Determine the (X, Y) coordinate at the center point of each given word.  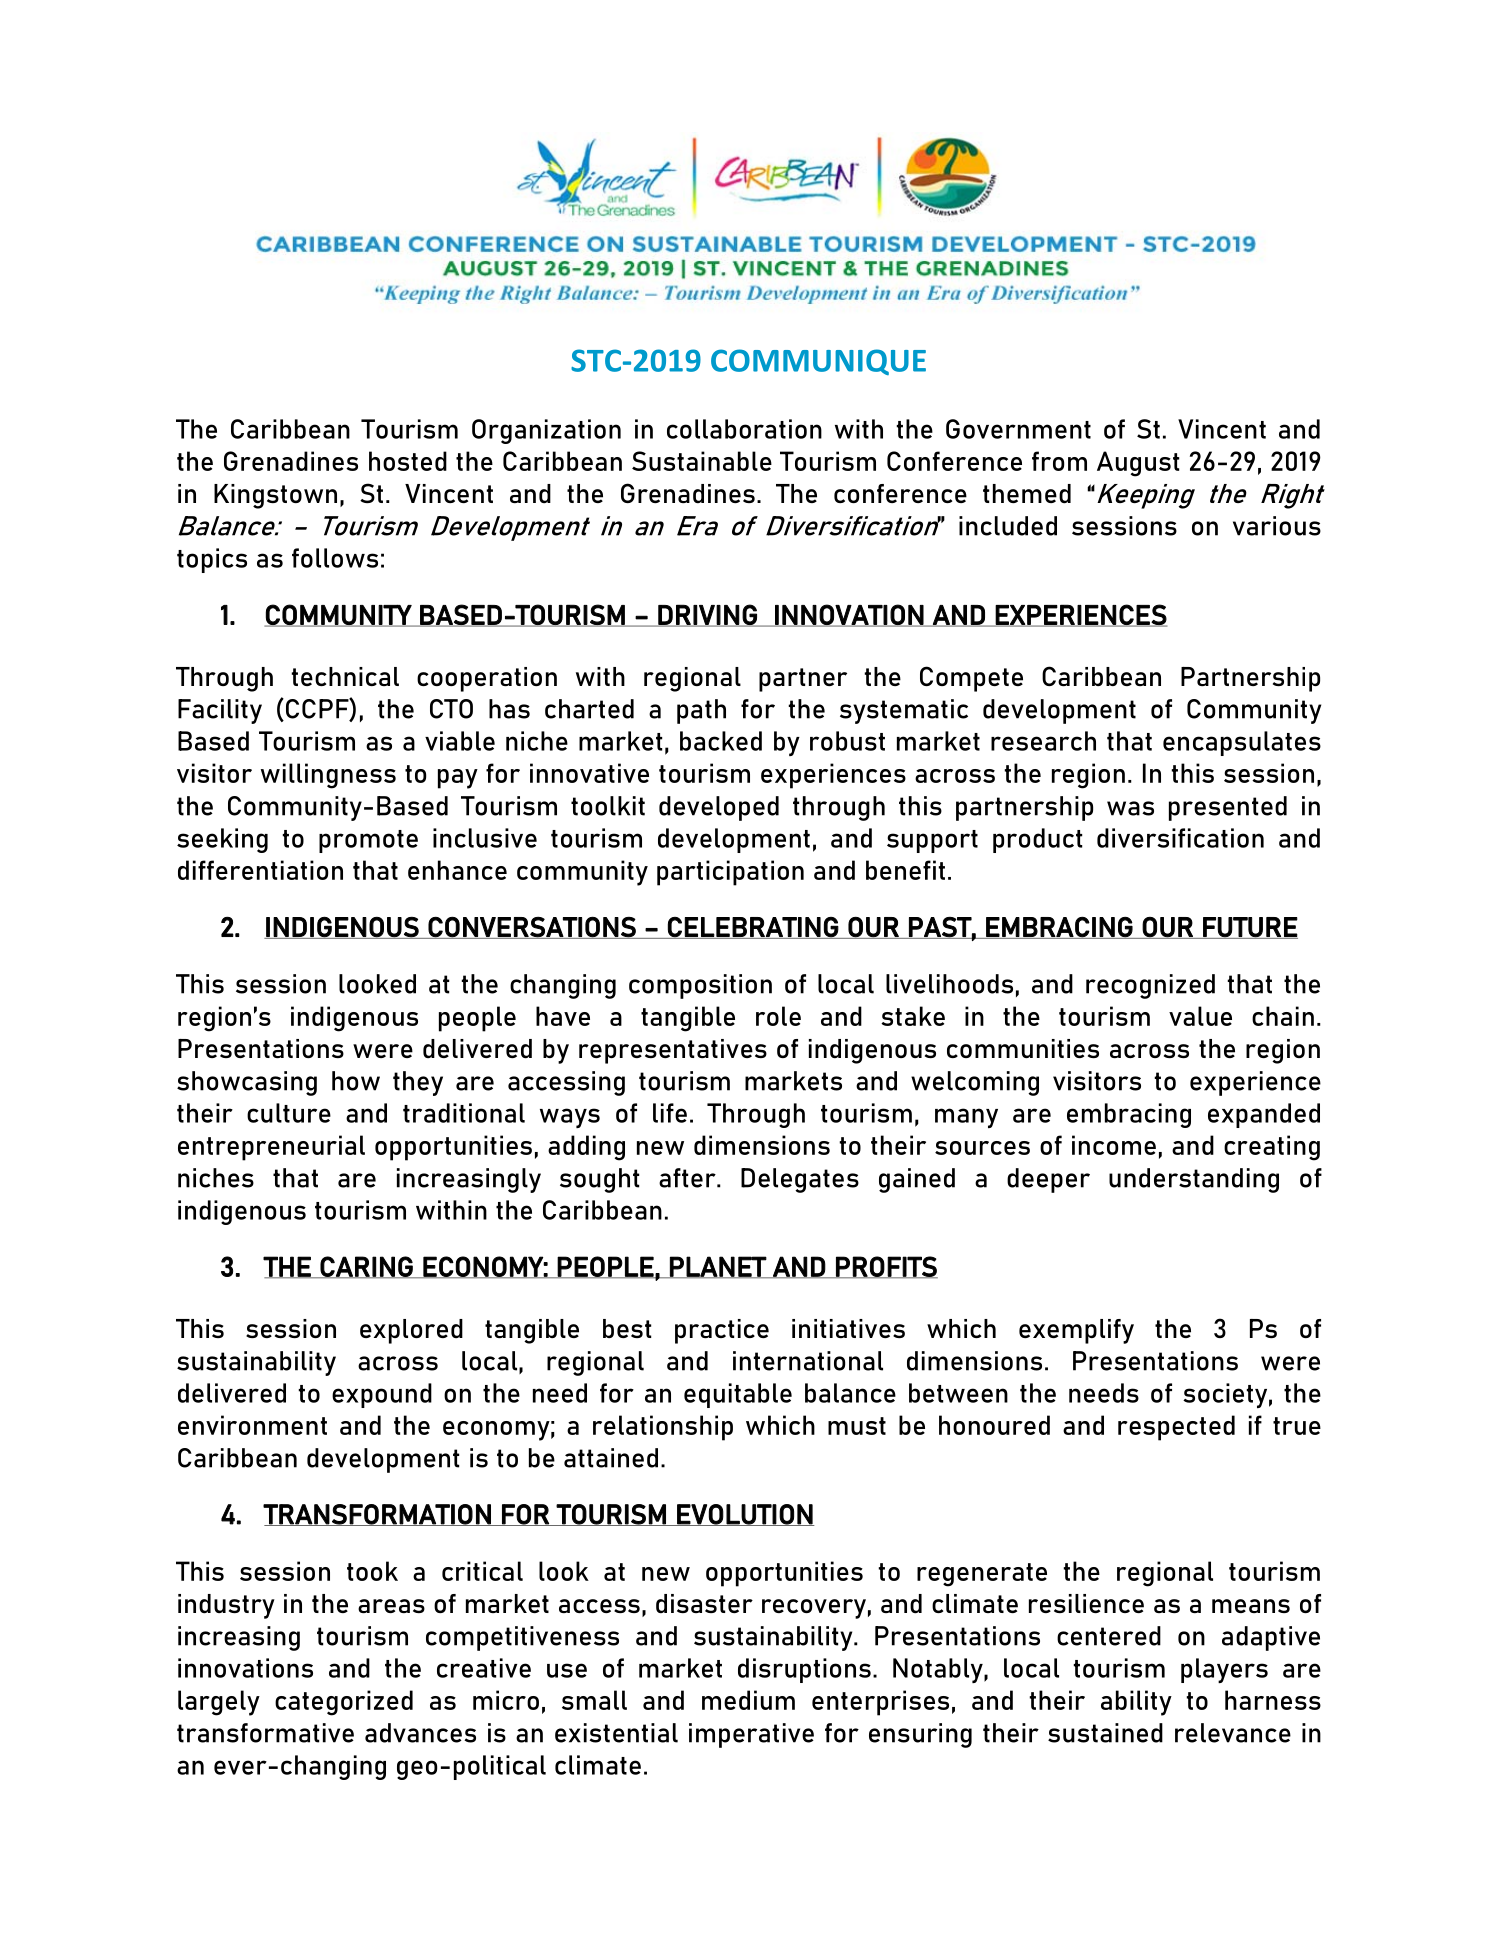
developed (719, 808)
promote (368, 841)
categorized (344, 1703)
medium (748, 1700)
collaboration (744, 429)
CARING (367, 1267)
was (1130, 808)
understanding (1194, 1180)
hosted (408, 461)
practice (722, 1331)
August (1138, 464)
